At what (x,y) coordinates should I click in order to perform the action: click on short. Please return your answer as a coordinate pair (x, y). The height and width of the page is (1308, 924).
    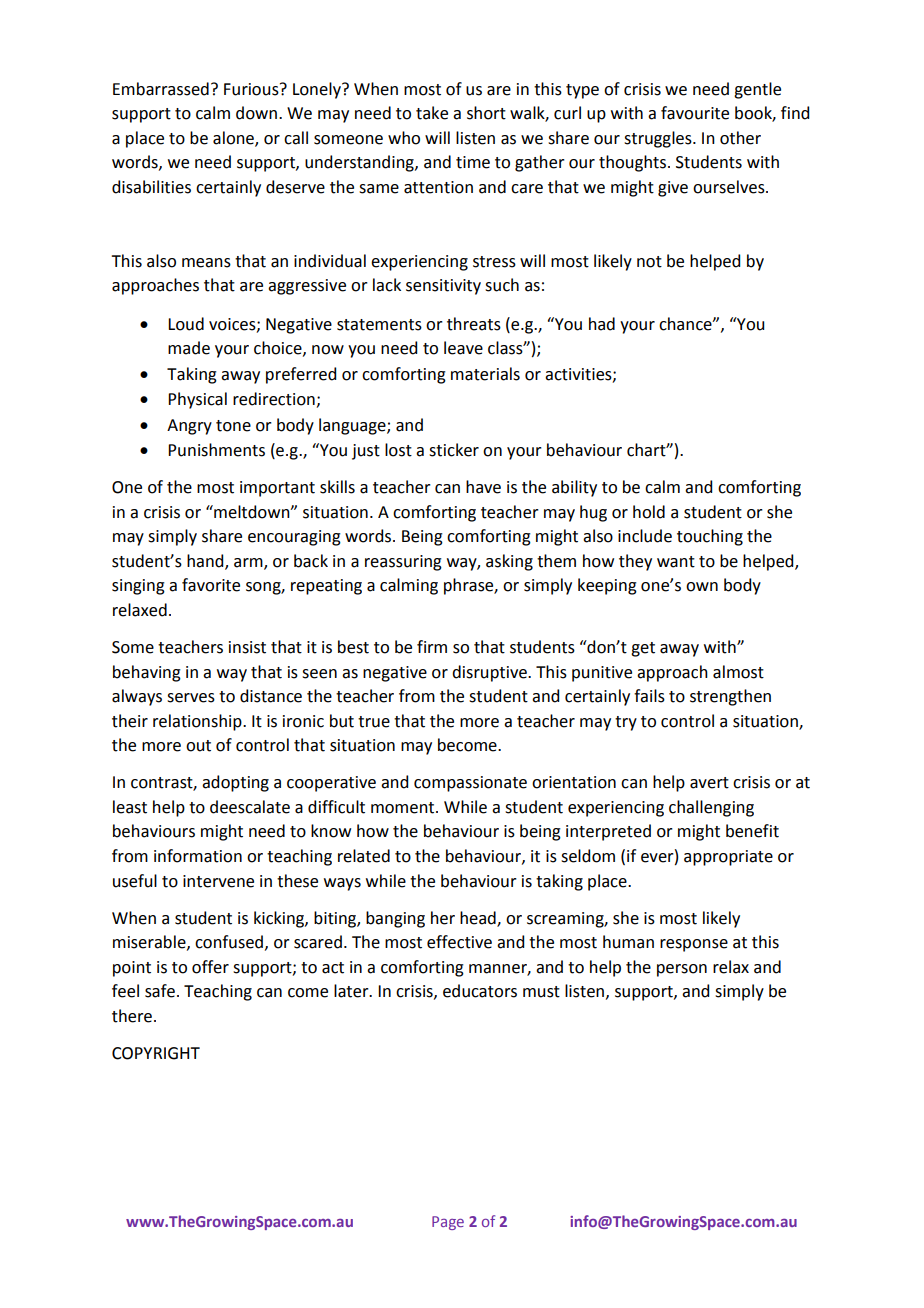
    Looking at the image, I should click on (486, 113).
